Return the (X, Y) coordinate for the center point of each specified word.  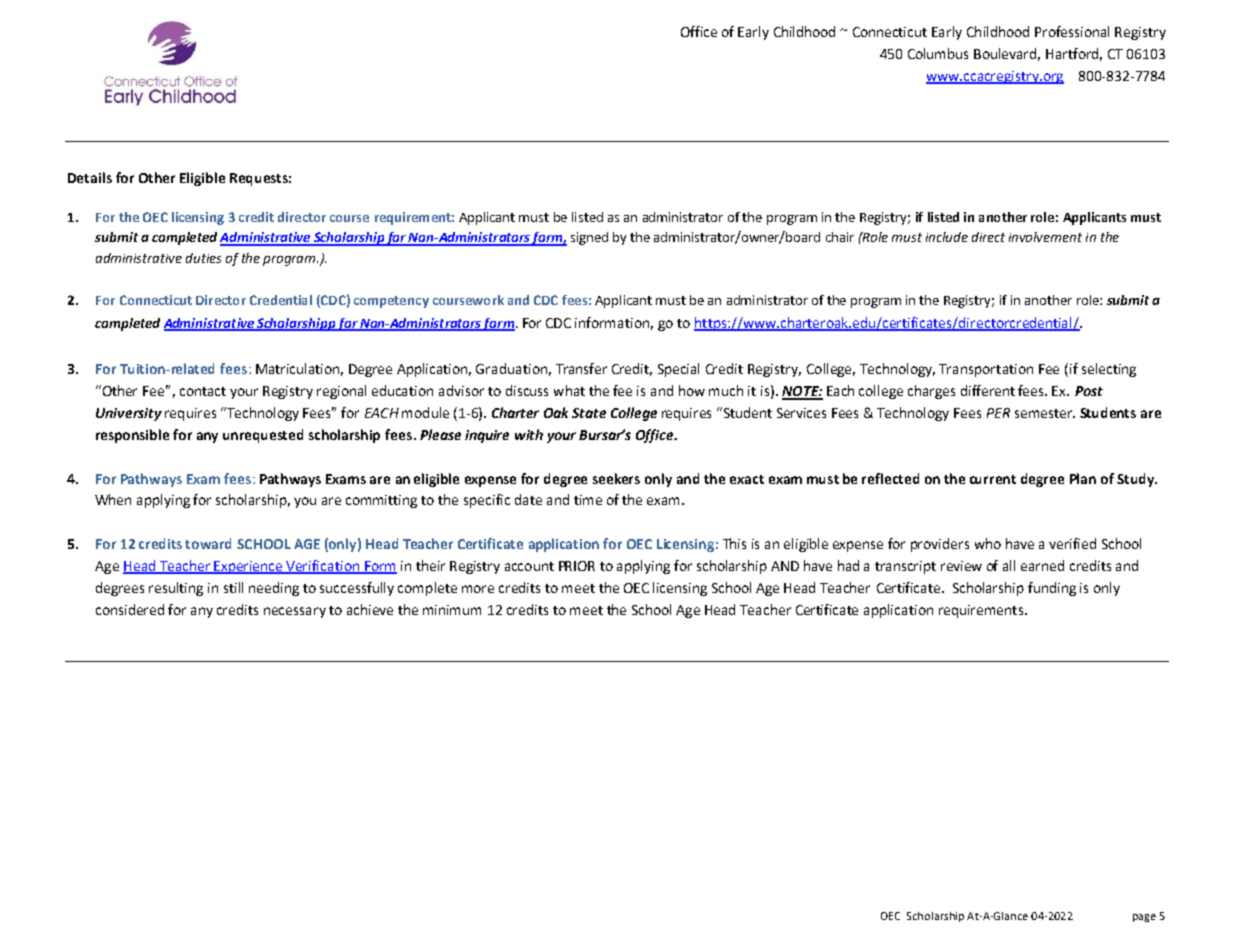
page (1144, 918)
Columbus (938, 53)
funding (1052, 589)
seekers (616, 478)
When (113, 499)
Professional (1072, 31)
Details (90, 177)
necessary (295, 612)
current (993, 479)
